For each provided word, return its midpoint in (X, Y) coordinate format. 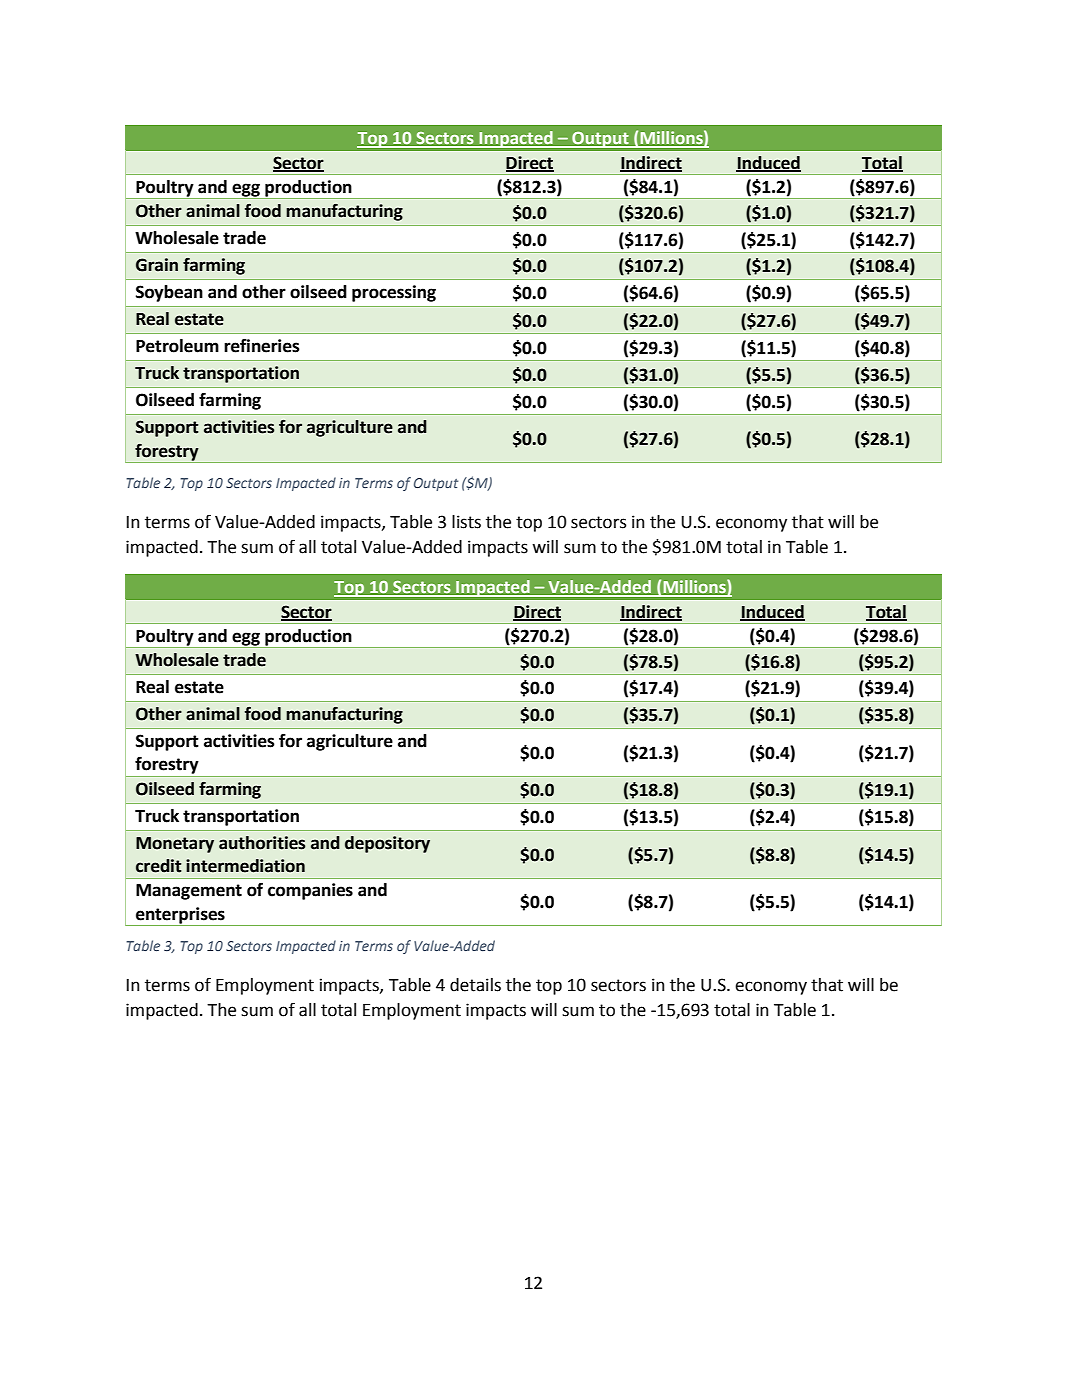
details (475, 985)
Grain (157, 265)
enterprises (180, 916)
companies (310, 891)
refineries (261, 345)
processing (394, 293)
